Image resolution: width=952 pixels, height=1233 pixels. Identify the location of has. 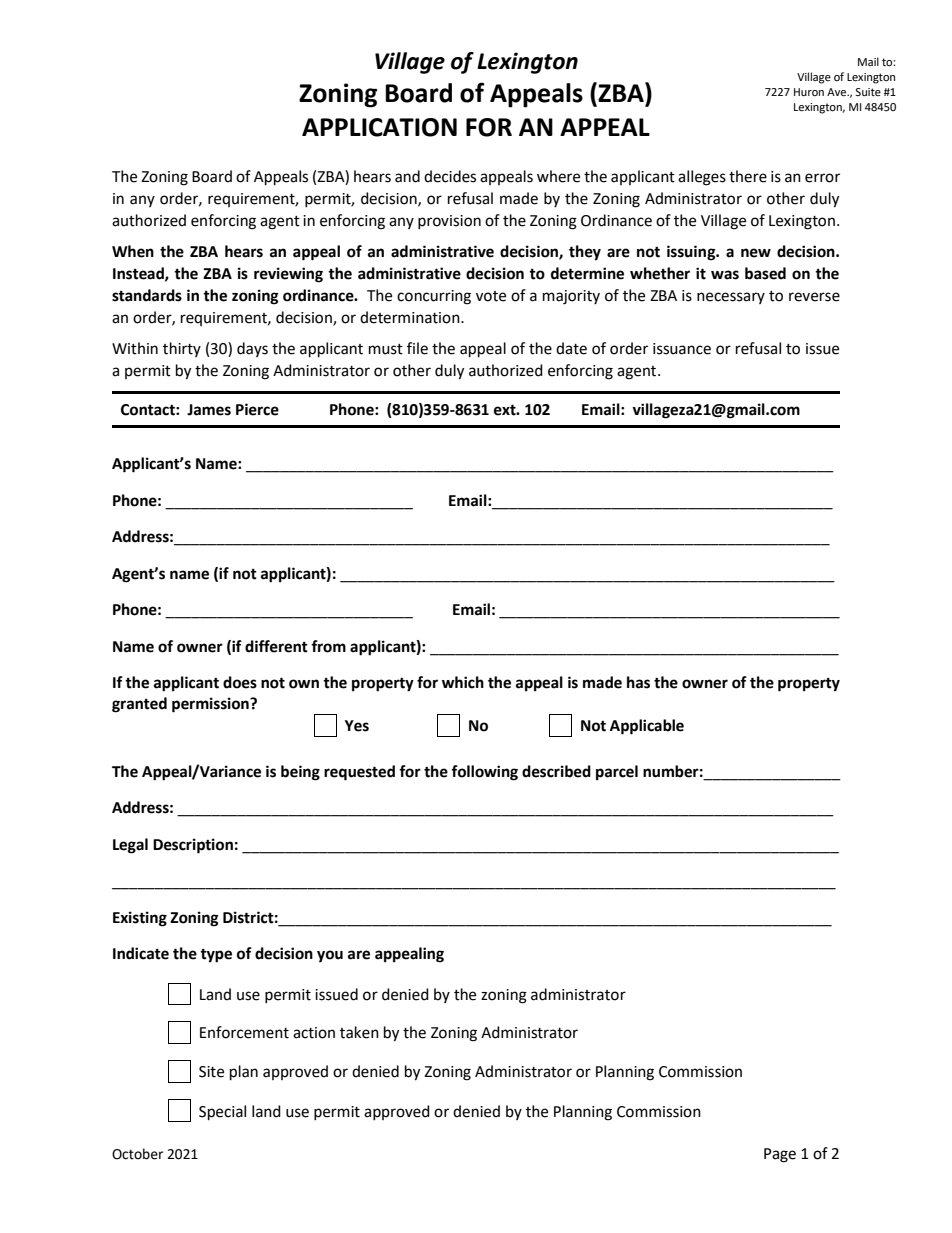
(638, 682).
